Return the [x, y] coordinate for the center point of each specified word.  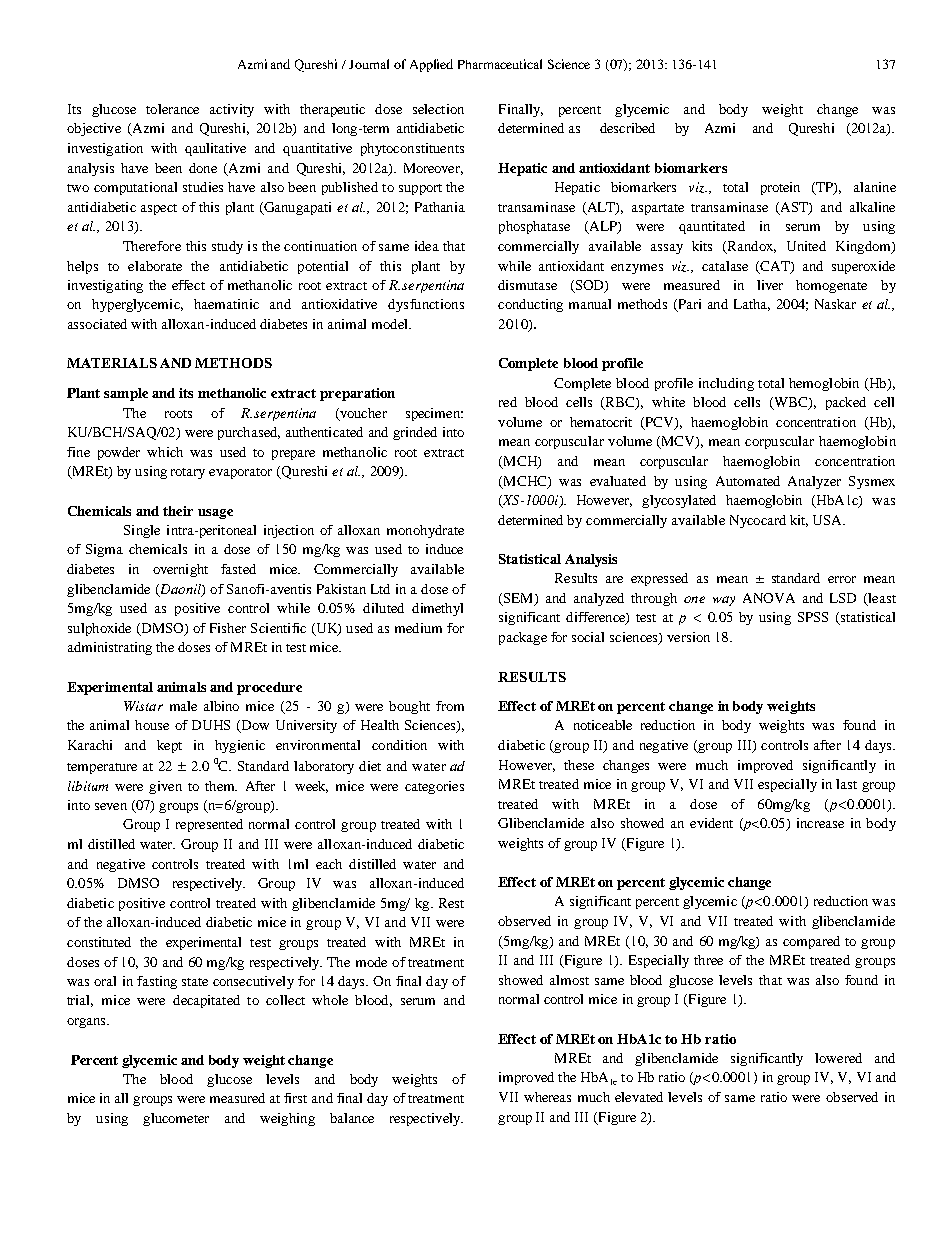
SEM [518, 599]
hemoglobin [824, 384]
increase [820, 823]
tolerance [172, 109]
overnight [180, 570]
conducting [530, 305]
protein [780, 188]
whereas [547, 1097]
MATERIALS [112, 363]
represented [209, 825]
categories [434, 787]
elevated [639, 1097]
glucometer [176, 1119]
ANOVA [769, 598]
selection [438, 109]
